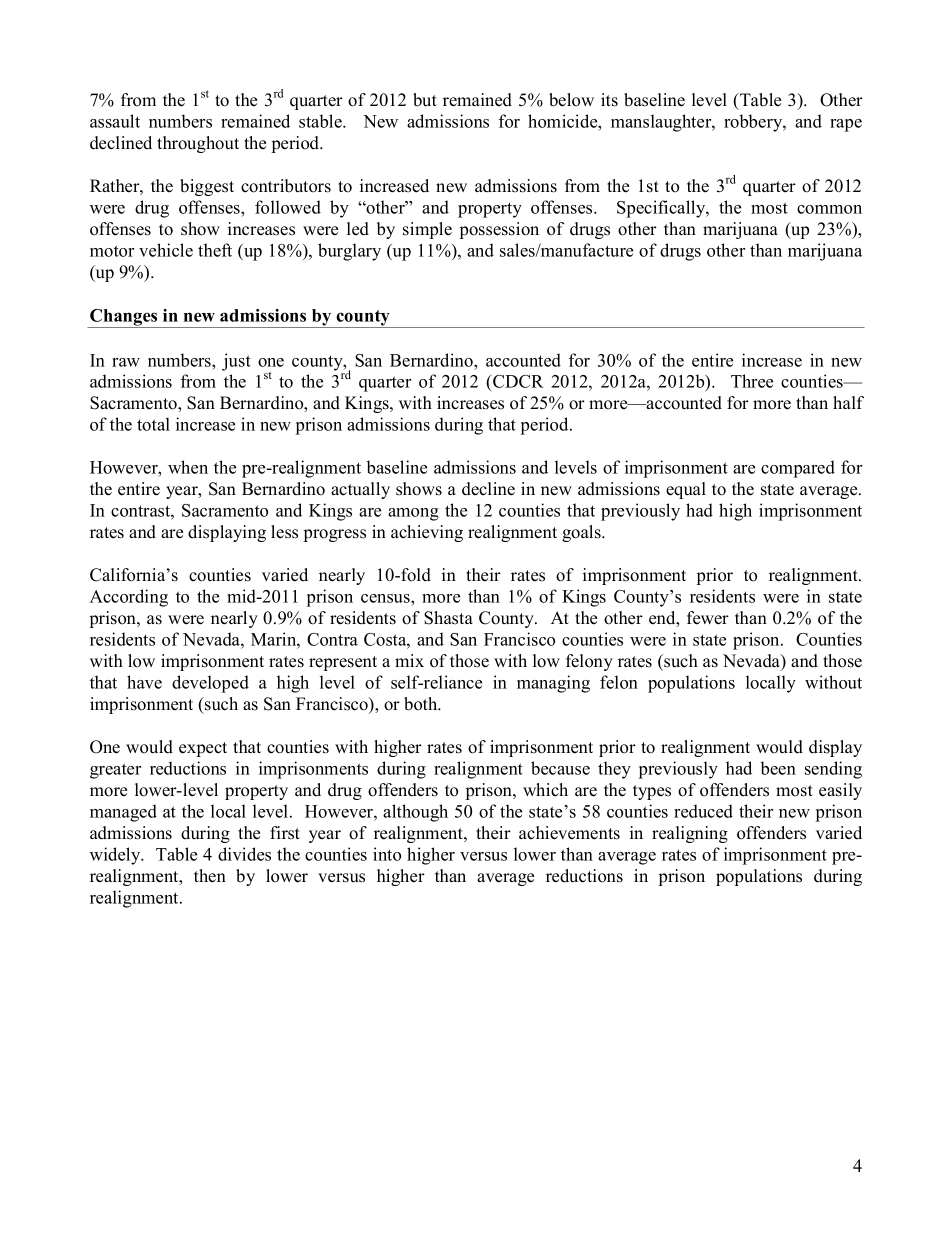 The image size is (952, 1233). Describe the element at coordinates (244, 854) in the document. I see `divides` at that location.
